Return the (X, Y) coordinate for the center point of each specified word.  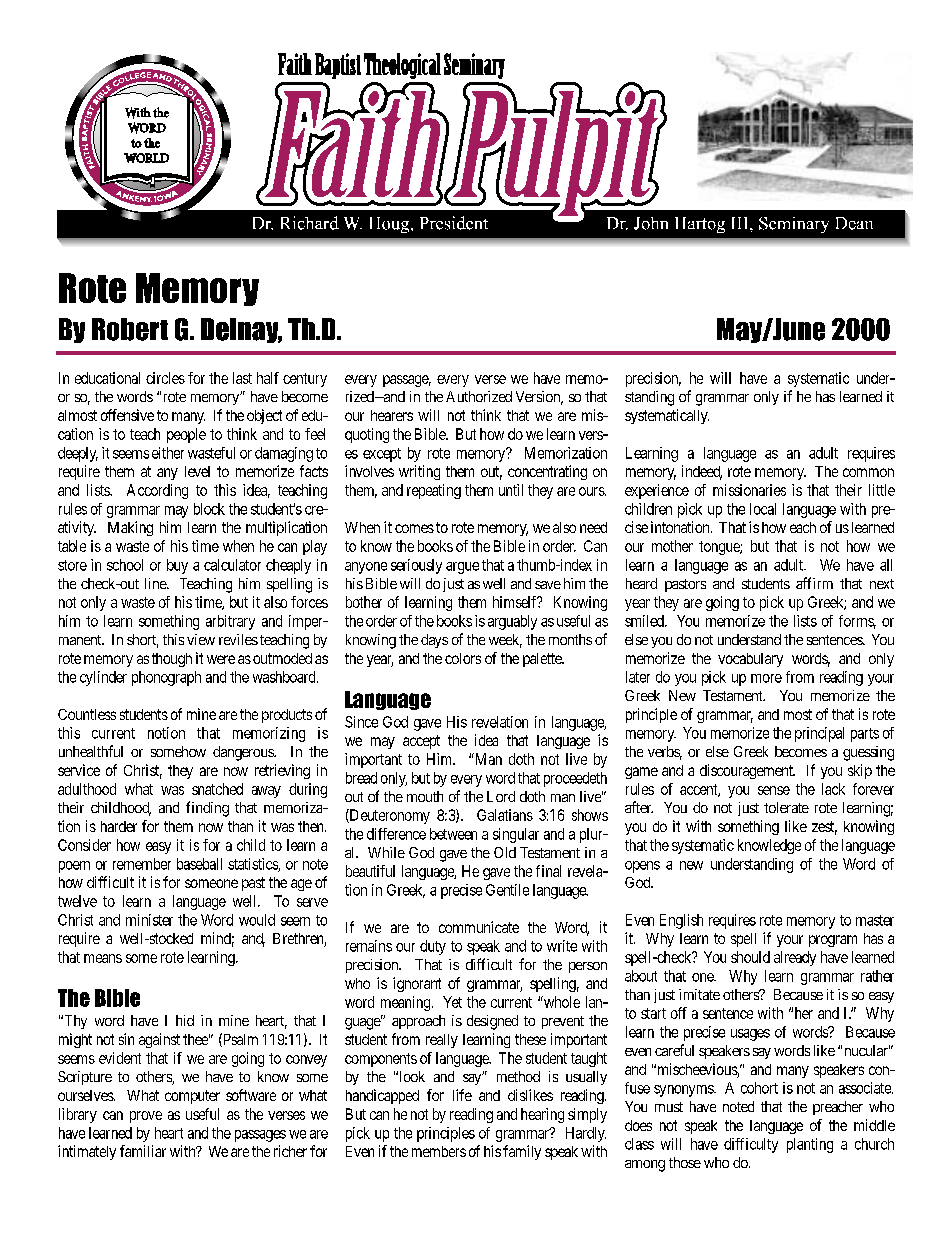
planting (810, 1145)
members (439, 1151)
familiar (143, 1151)
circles (165, 378)
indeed (702, 472)
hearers (392, 415)
